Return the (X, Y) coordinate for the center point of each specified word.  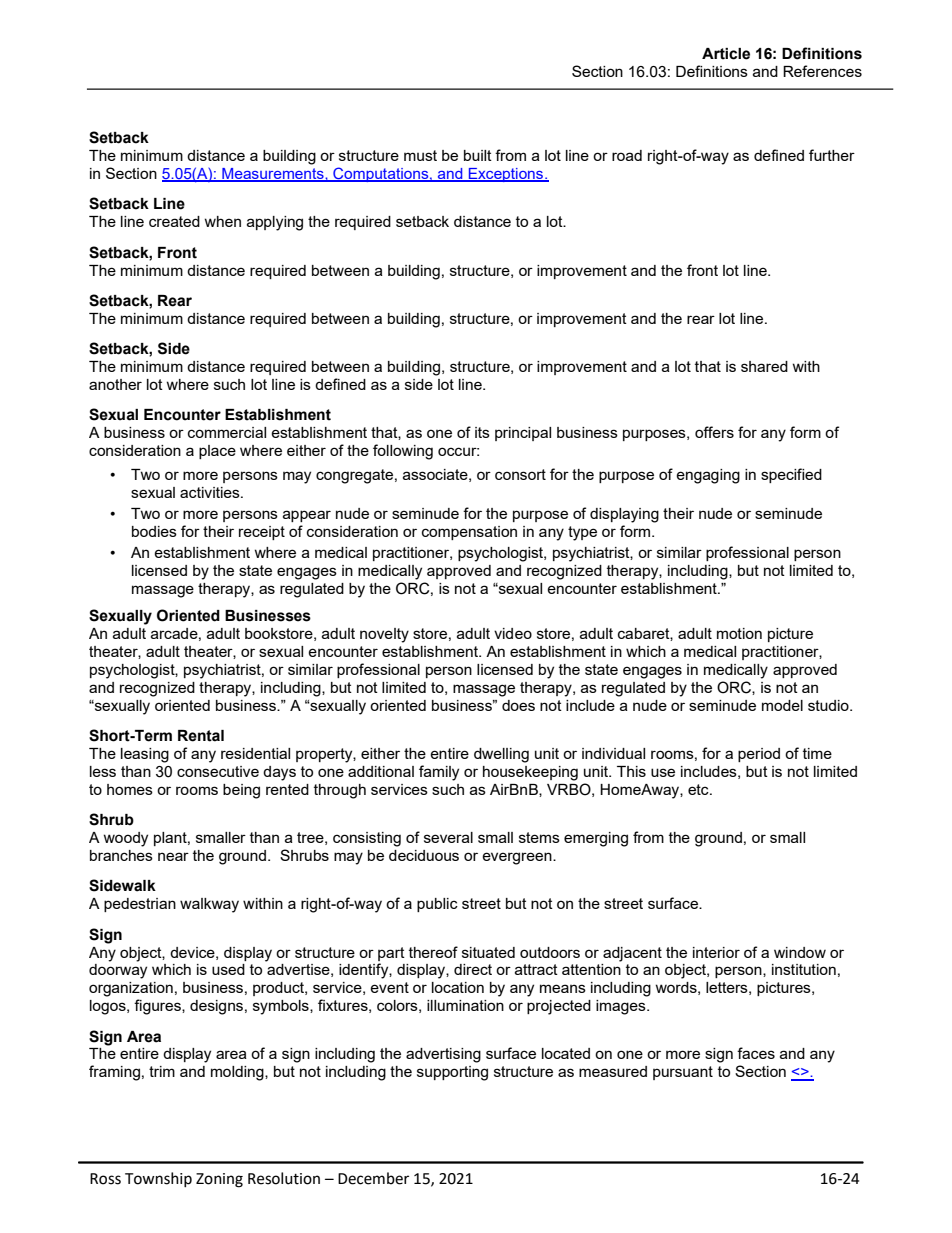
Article (726, 54)
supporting (452, 1073)
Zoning (219, 1180)
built (478, 155)
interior (716, 952)
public (437, 905)
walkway (209, 905)
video (513, 633)
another (115, 384)
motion (739, 633)
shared (764, 366)
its (482, 432)
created (174, 221)
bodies (154, 531)
